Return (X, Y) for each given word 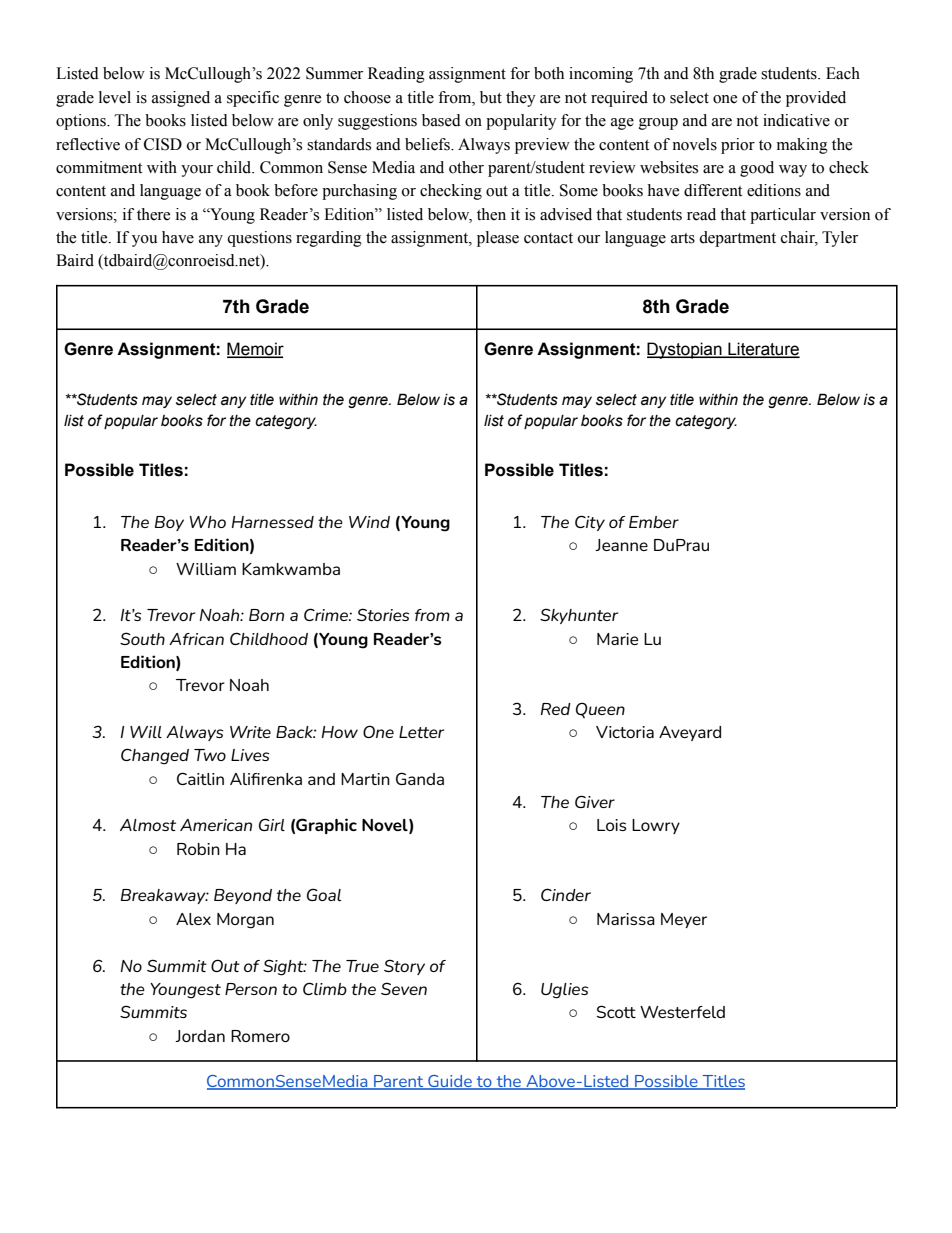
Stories (383, 614)
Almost (148, 825)
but (491, 97)
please (498, 239)
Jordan (200, 1036)
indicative (796, 120)
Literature (763, 350)
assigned (181, 99)
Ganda (420, 778)
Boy (169, 523)
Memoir (255, 350)
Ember (654, 522)
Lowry (656, 826)
